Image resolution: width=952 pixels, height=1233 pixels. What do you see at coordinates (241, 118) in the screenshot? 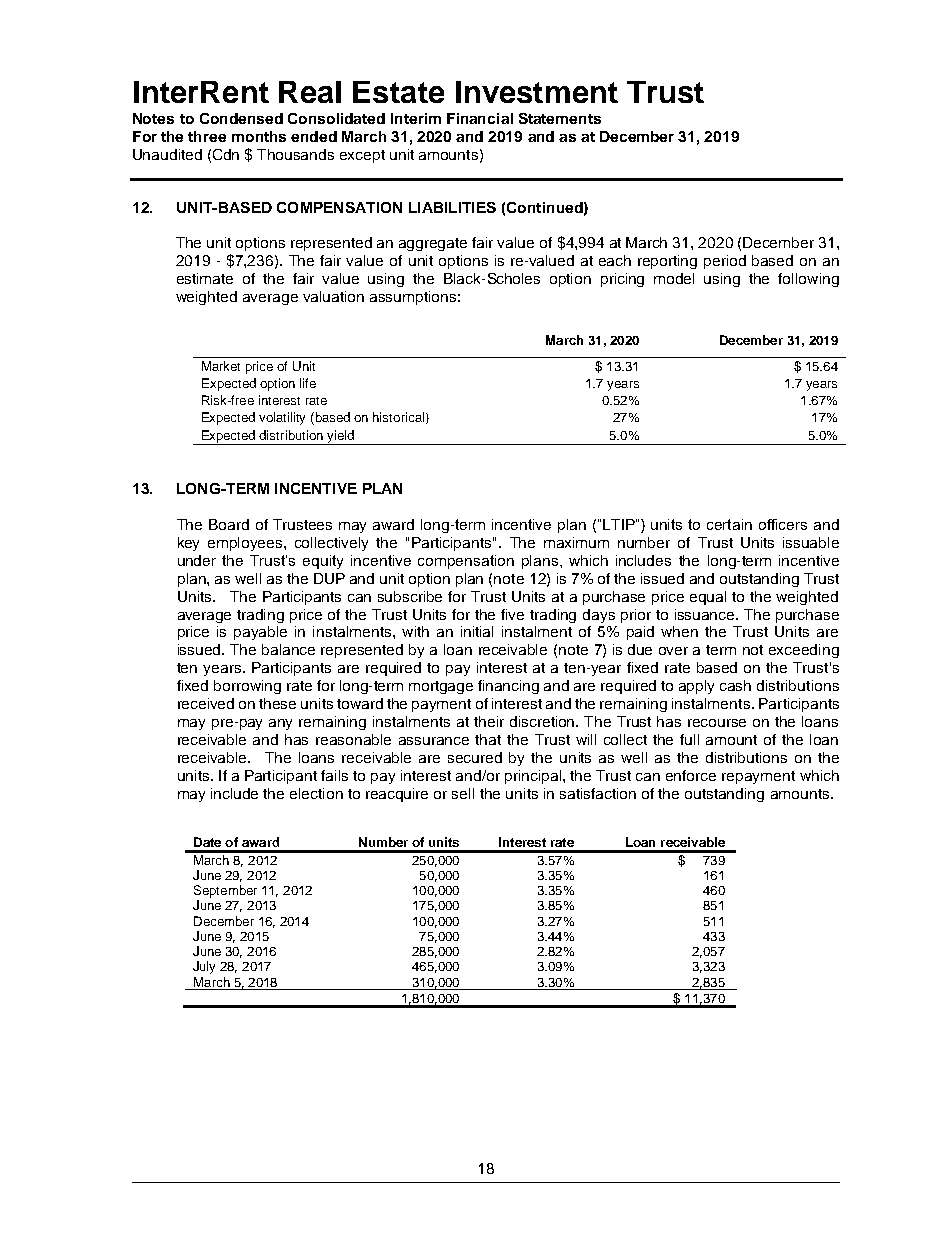
I see `Condensed` at bounding box center [241, 118].
